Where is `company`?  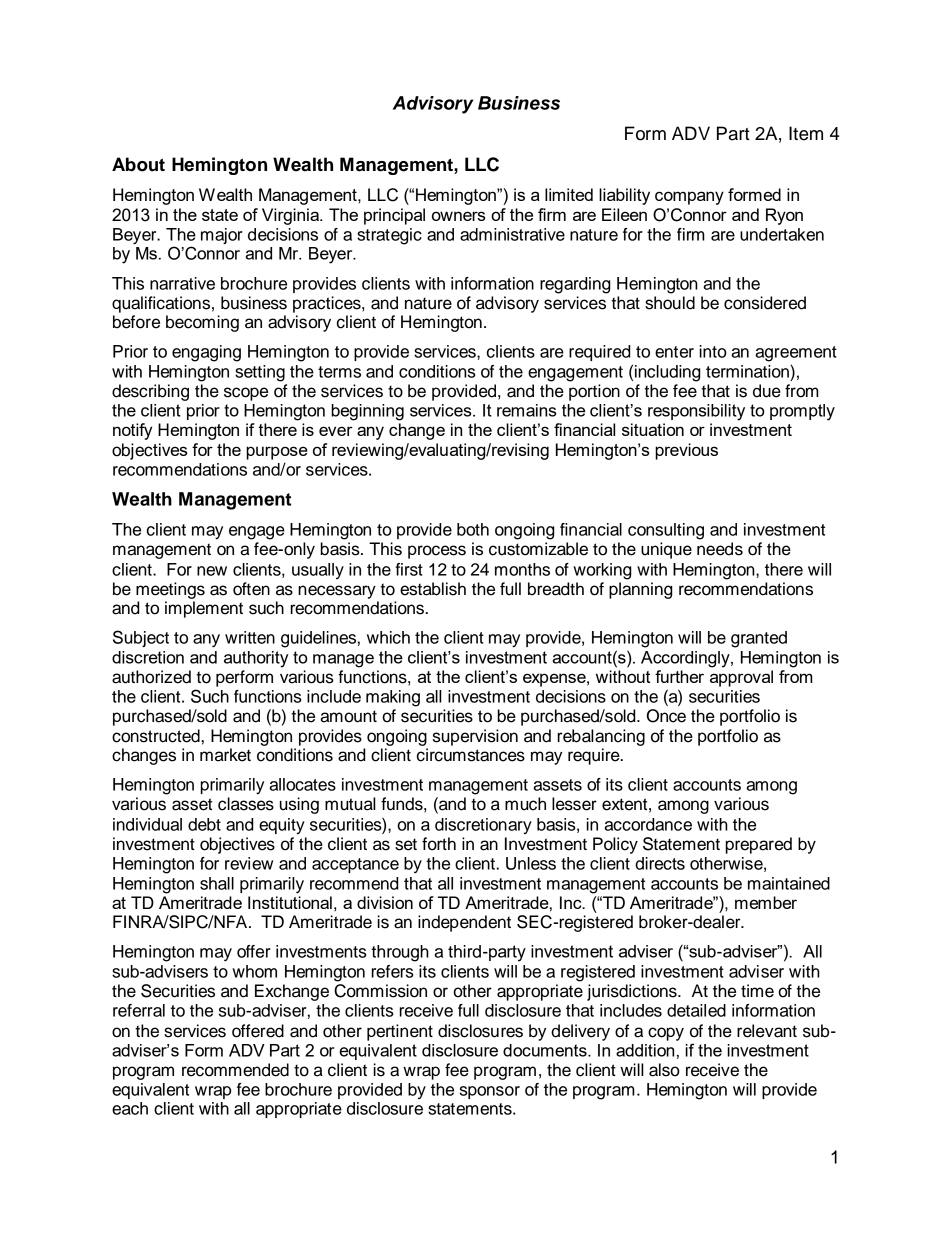
company is located at coordinates (689, 198).
